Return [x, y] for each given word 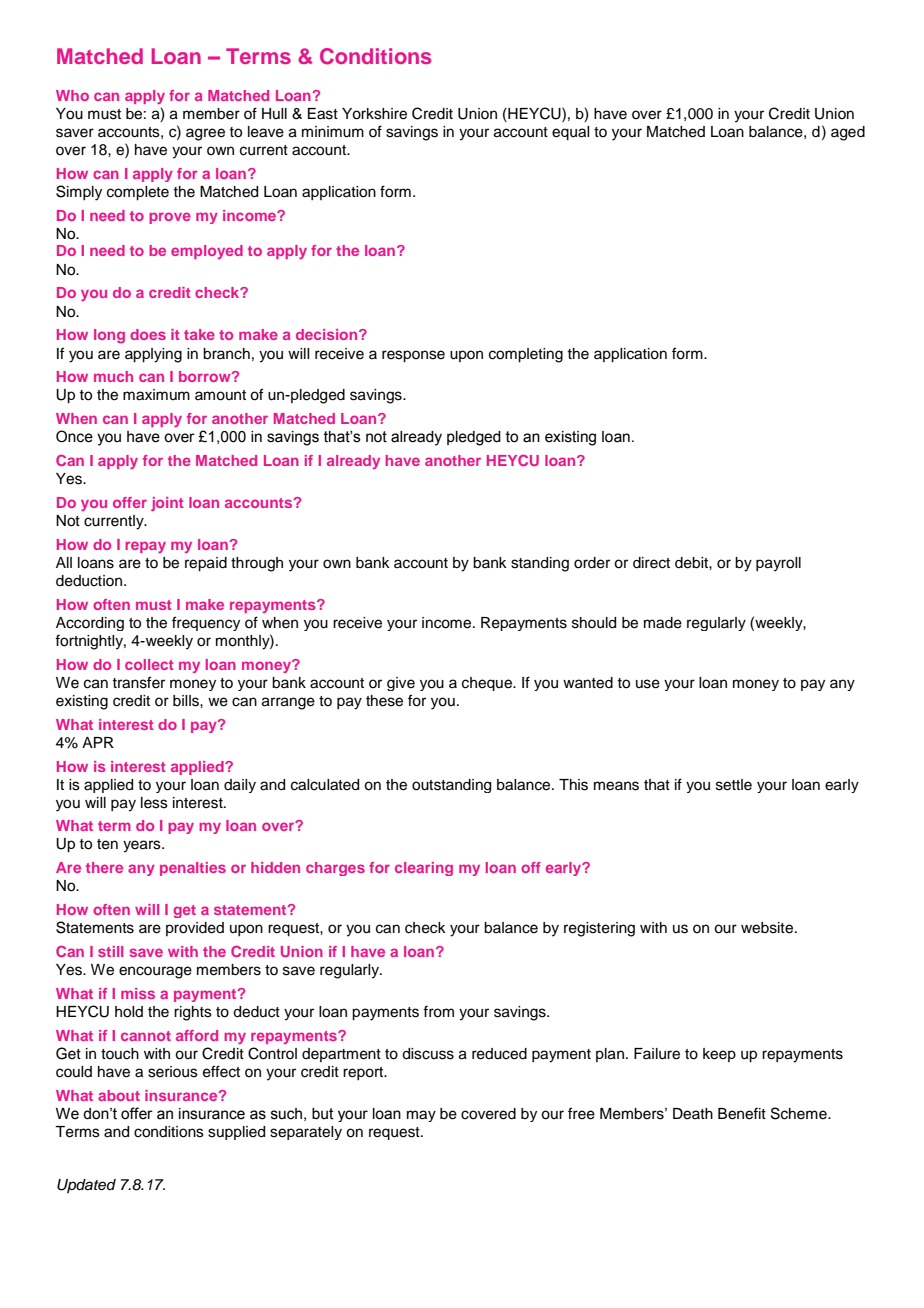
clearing [424, 869]
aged [848, 133]
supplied [236, 1133]
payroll [778, 564]
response [413, 356]
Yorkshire [374, 114]
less [154, 803]
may [421, 1116]
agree [205, 134]
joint [167, 504]
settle [734, 785]
